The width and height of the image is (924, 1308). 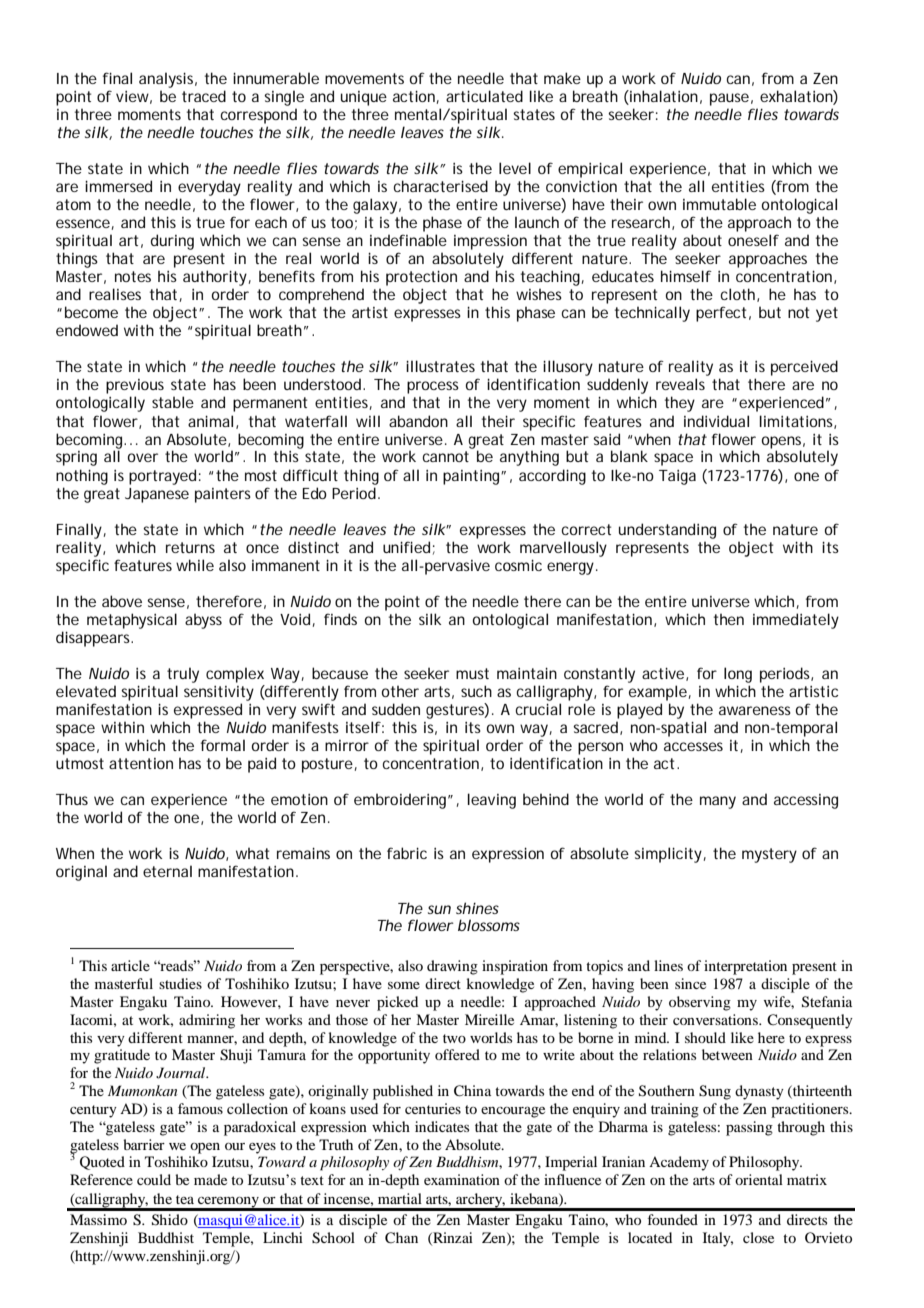 What do you see at coordinates (462, 1179) in the image?
I see `examination` at bounding box center [462, 1179].
